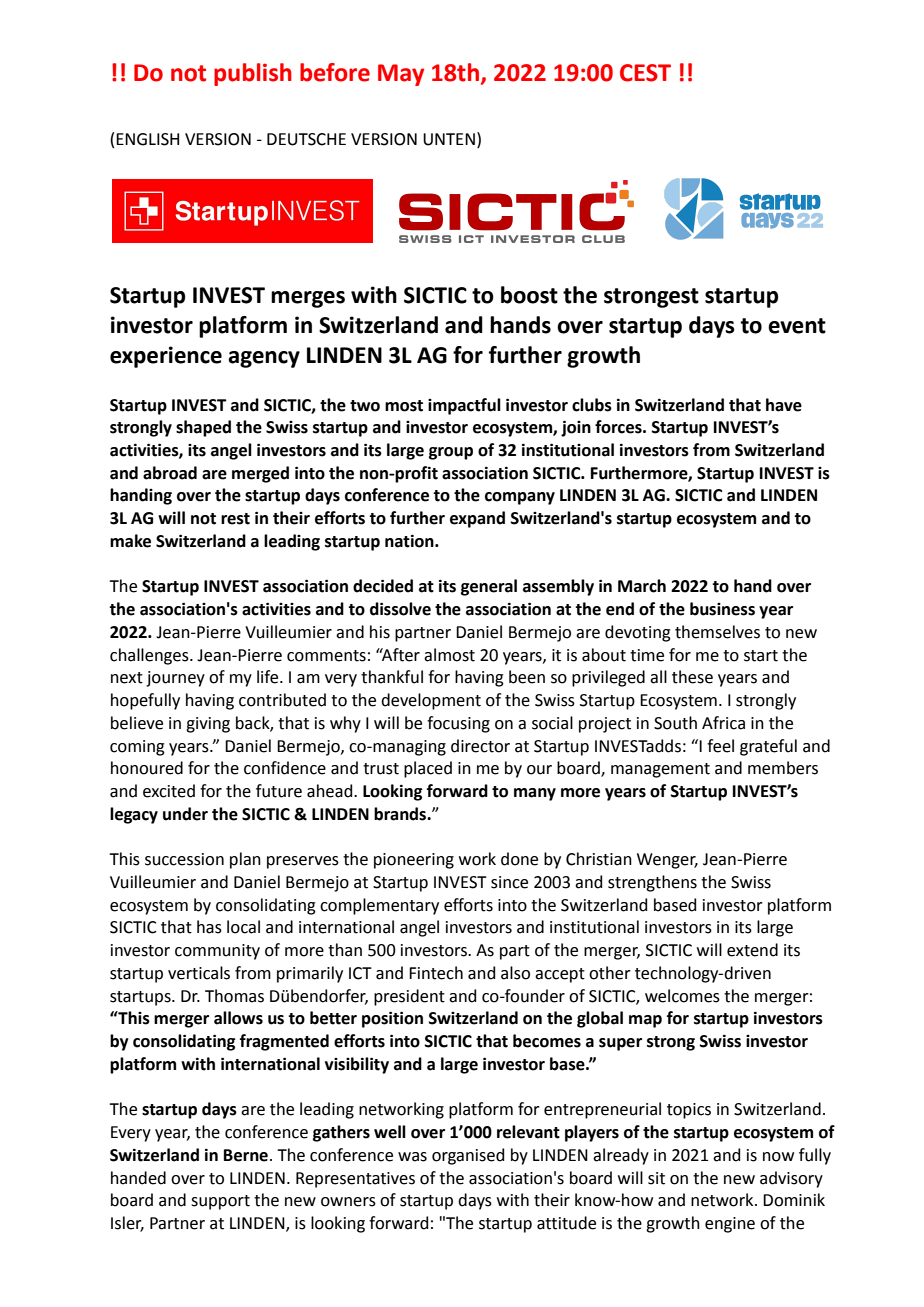 The image size is (924, 1307). What do you see at coordinates (401, 75) in the page?
I see `May` at bounding box center [401, 75].
